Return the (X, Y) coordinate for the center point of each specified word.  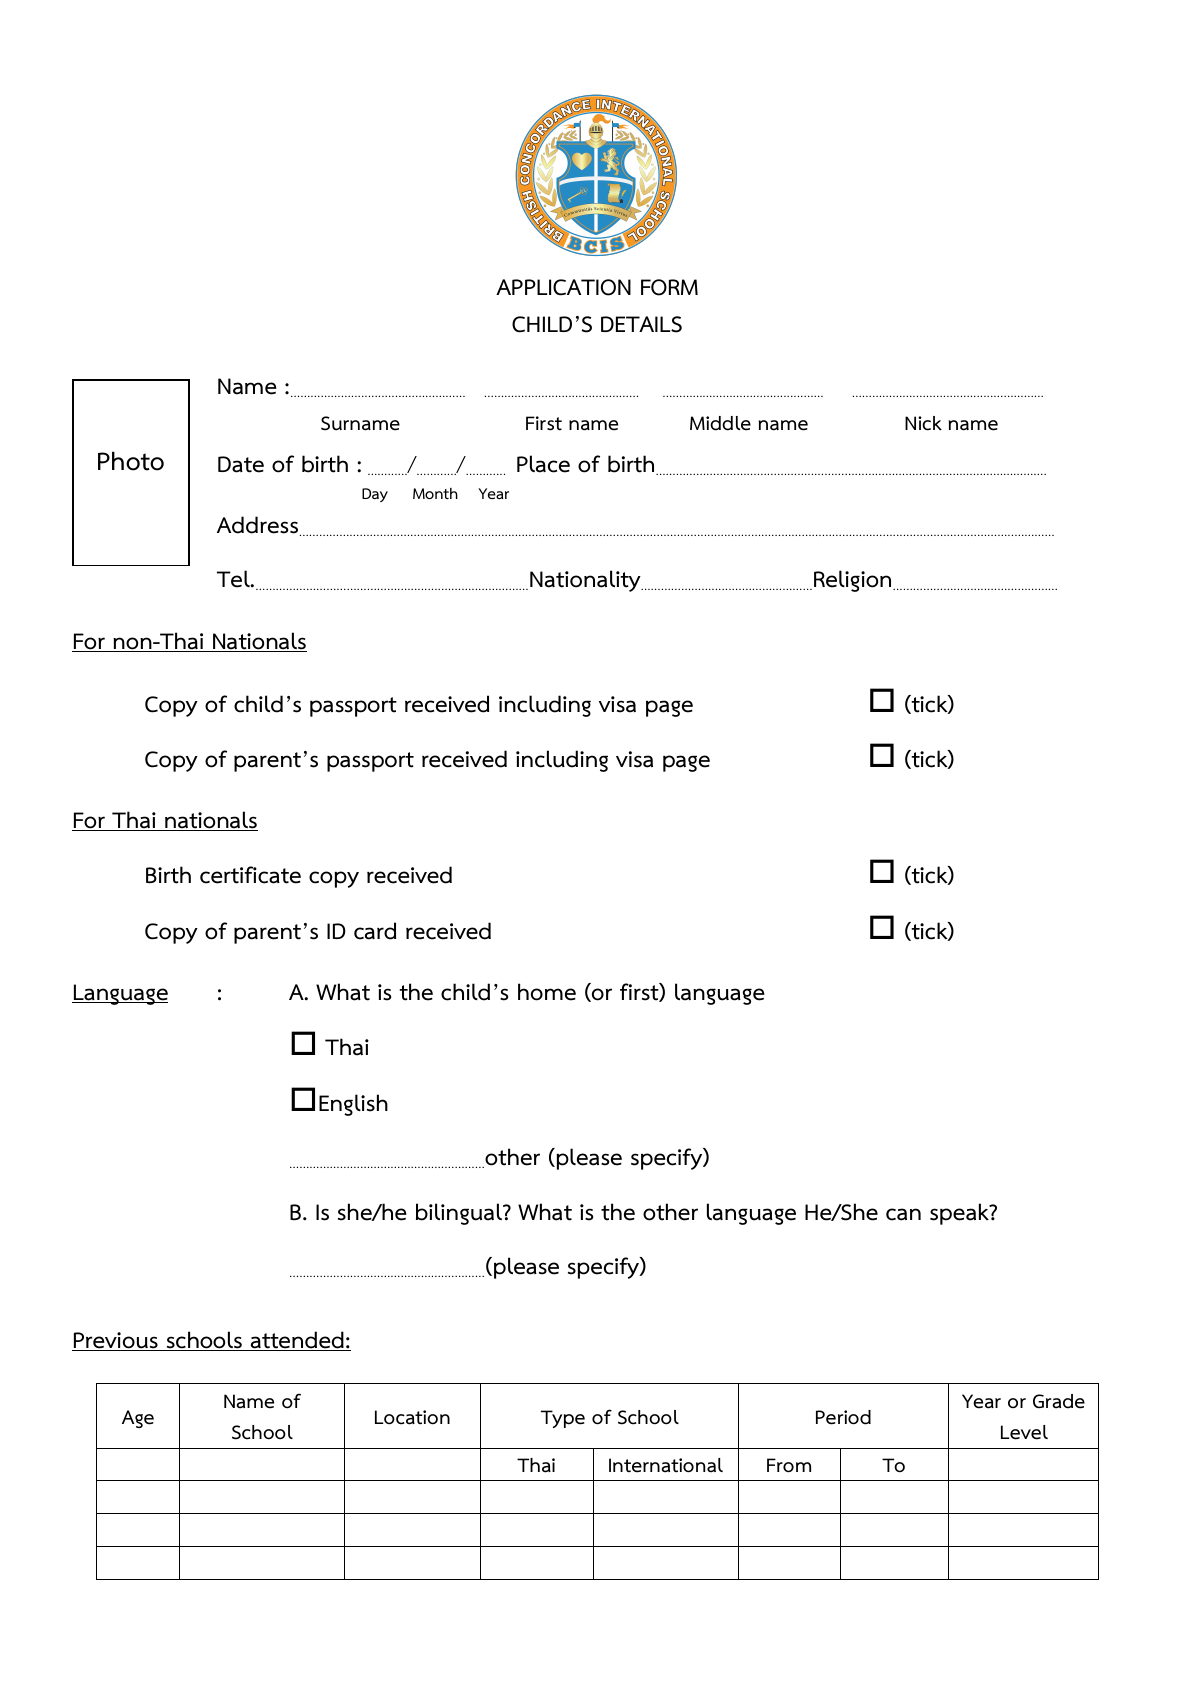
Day (375, 495)
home (547, 992)
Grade (1059, 1401)
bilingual (460, 1214)
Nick (923, 423)
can (903, 1214)
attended (297, 1341)
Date (241, 464)
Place (543, 464)
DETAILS (641, 324)
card (375, 931)
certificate (250, 875)
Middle (720, 423)
